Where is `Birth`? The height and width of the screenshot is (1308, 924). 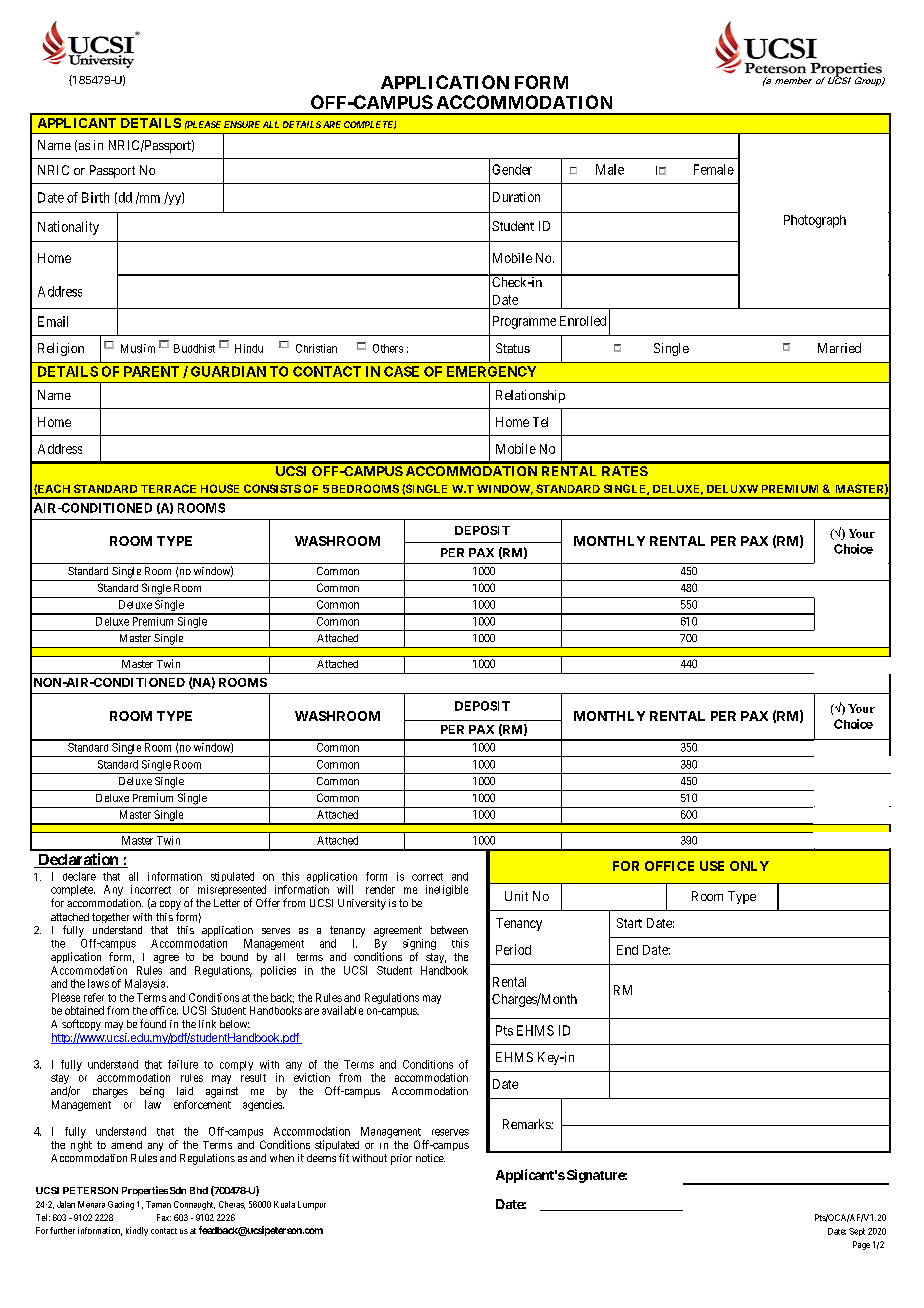
Birth is located at coordinates (95, 197).
